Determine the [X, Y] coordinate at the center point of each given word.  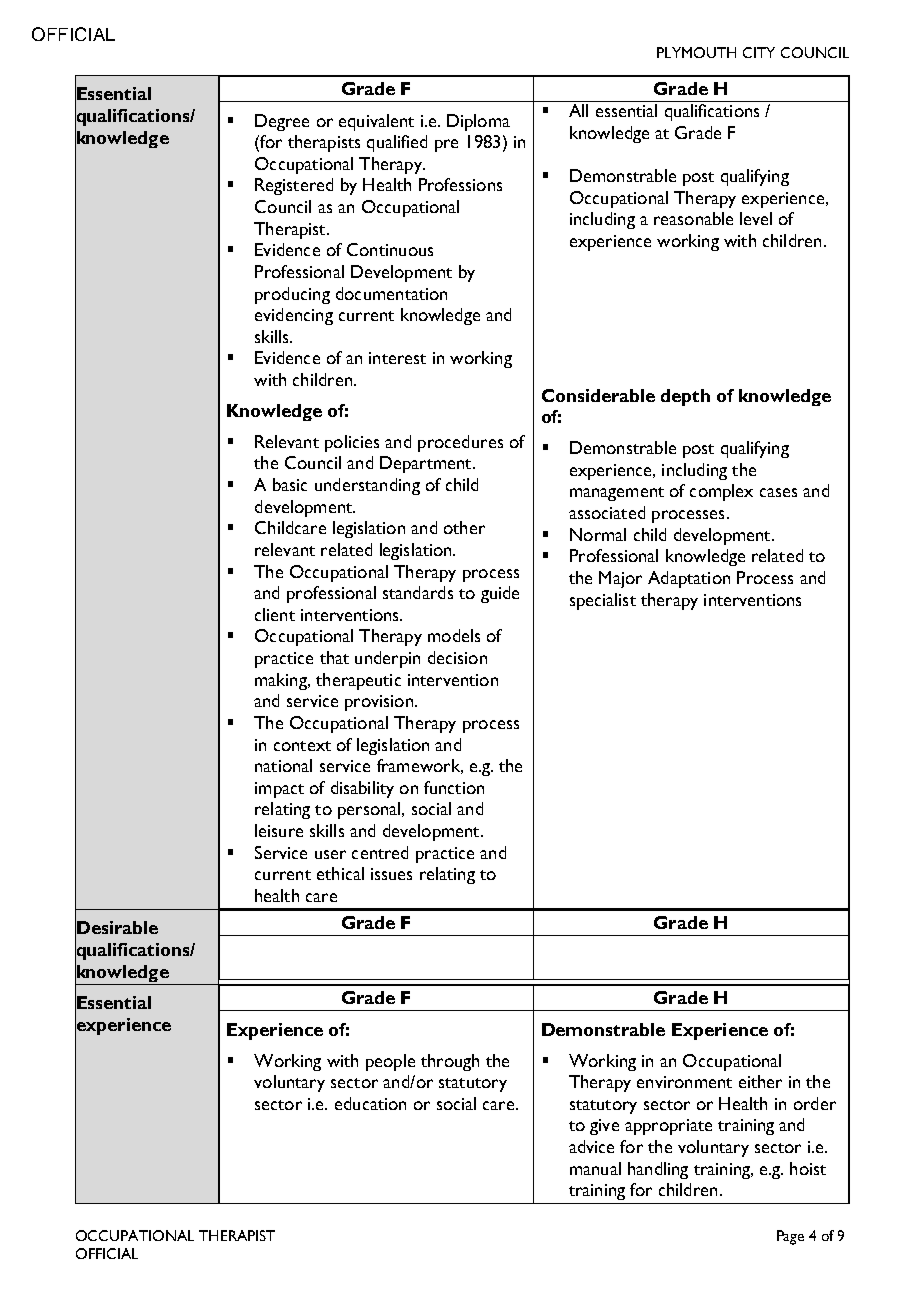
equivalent [376, 122]
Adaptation [689, 579]
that [334, 657]
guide [500, 594]
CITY [759, 52]
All [578, 110]
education [370, 1103]
